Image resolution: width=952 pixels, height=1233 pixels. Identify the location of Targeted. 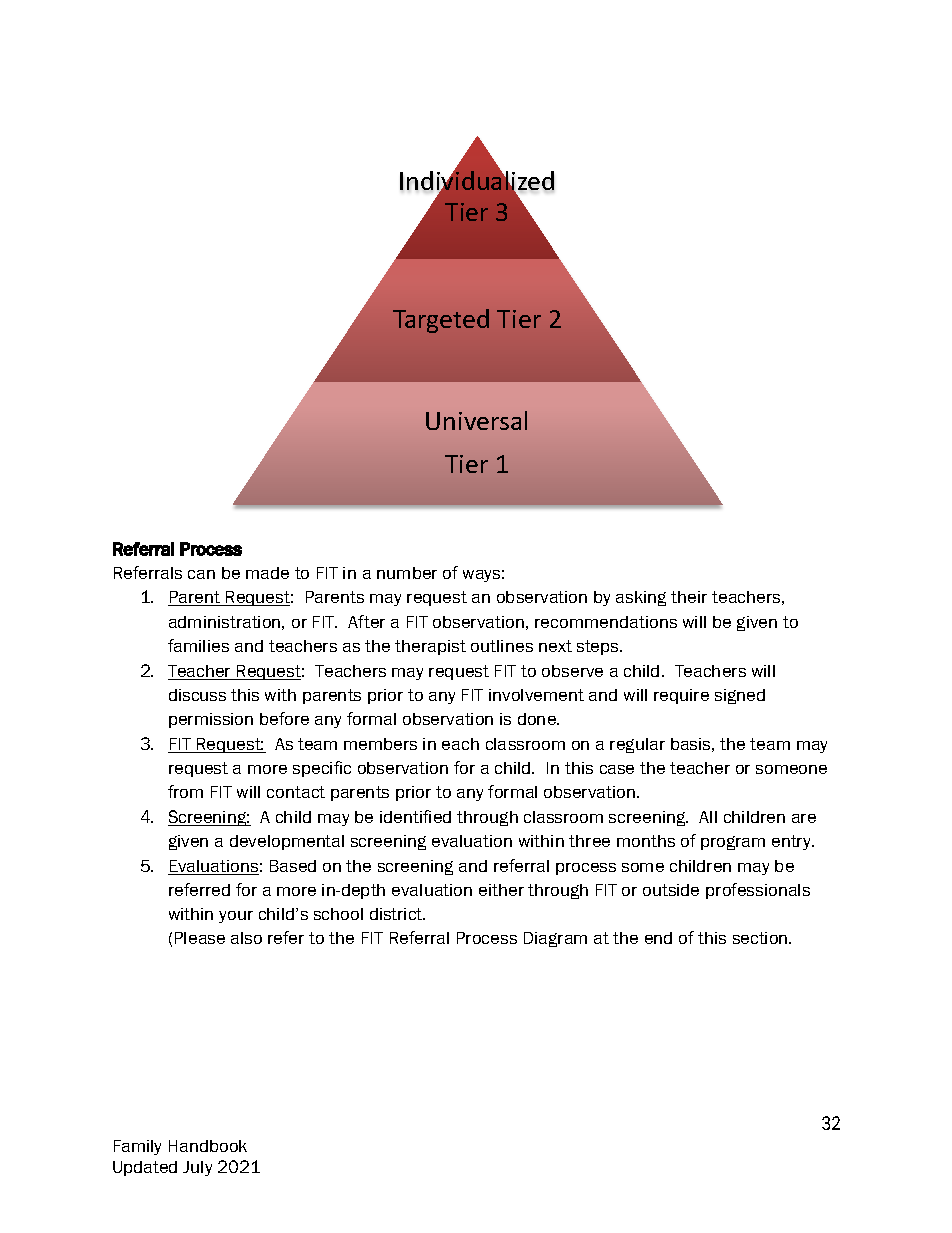
(441, 321).
